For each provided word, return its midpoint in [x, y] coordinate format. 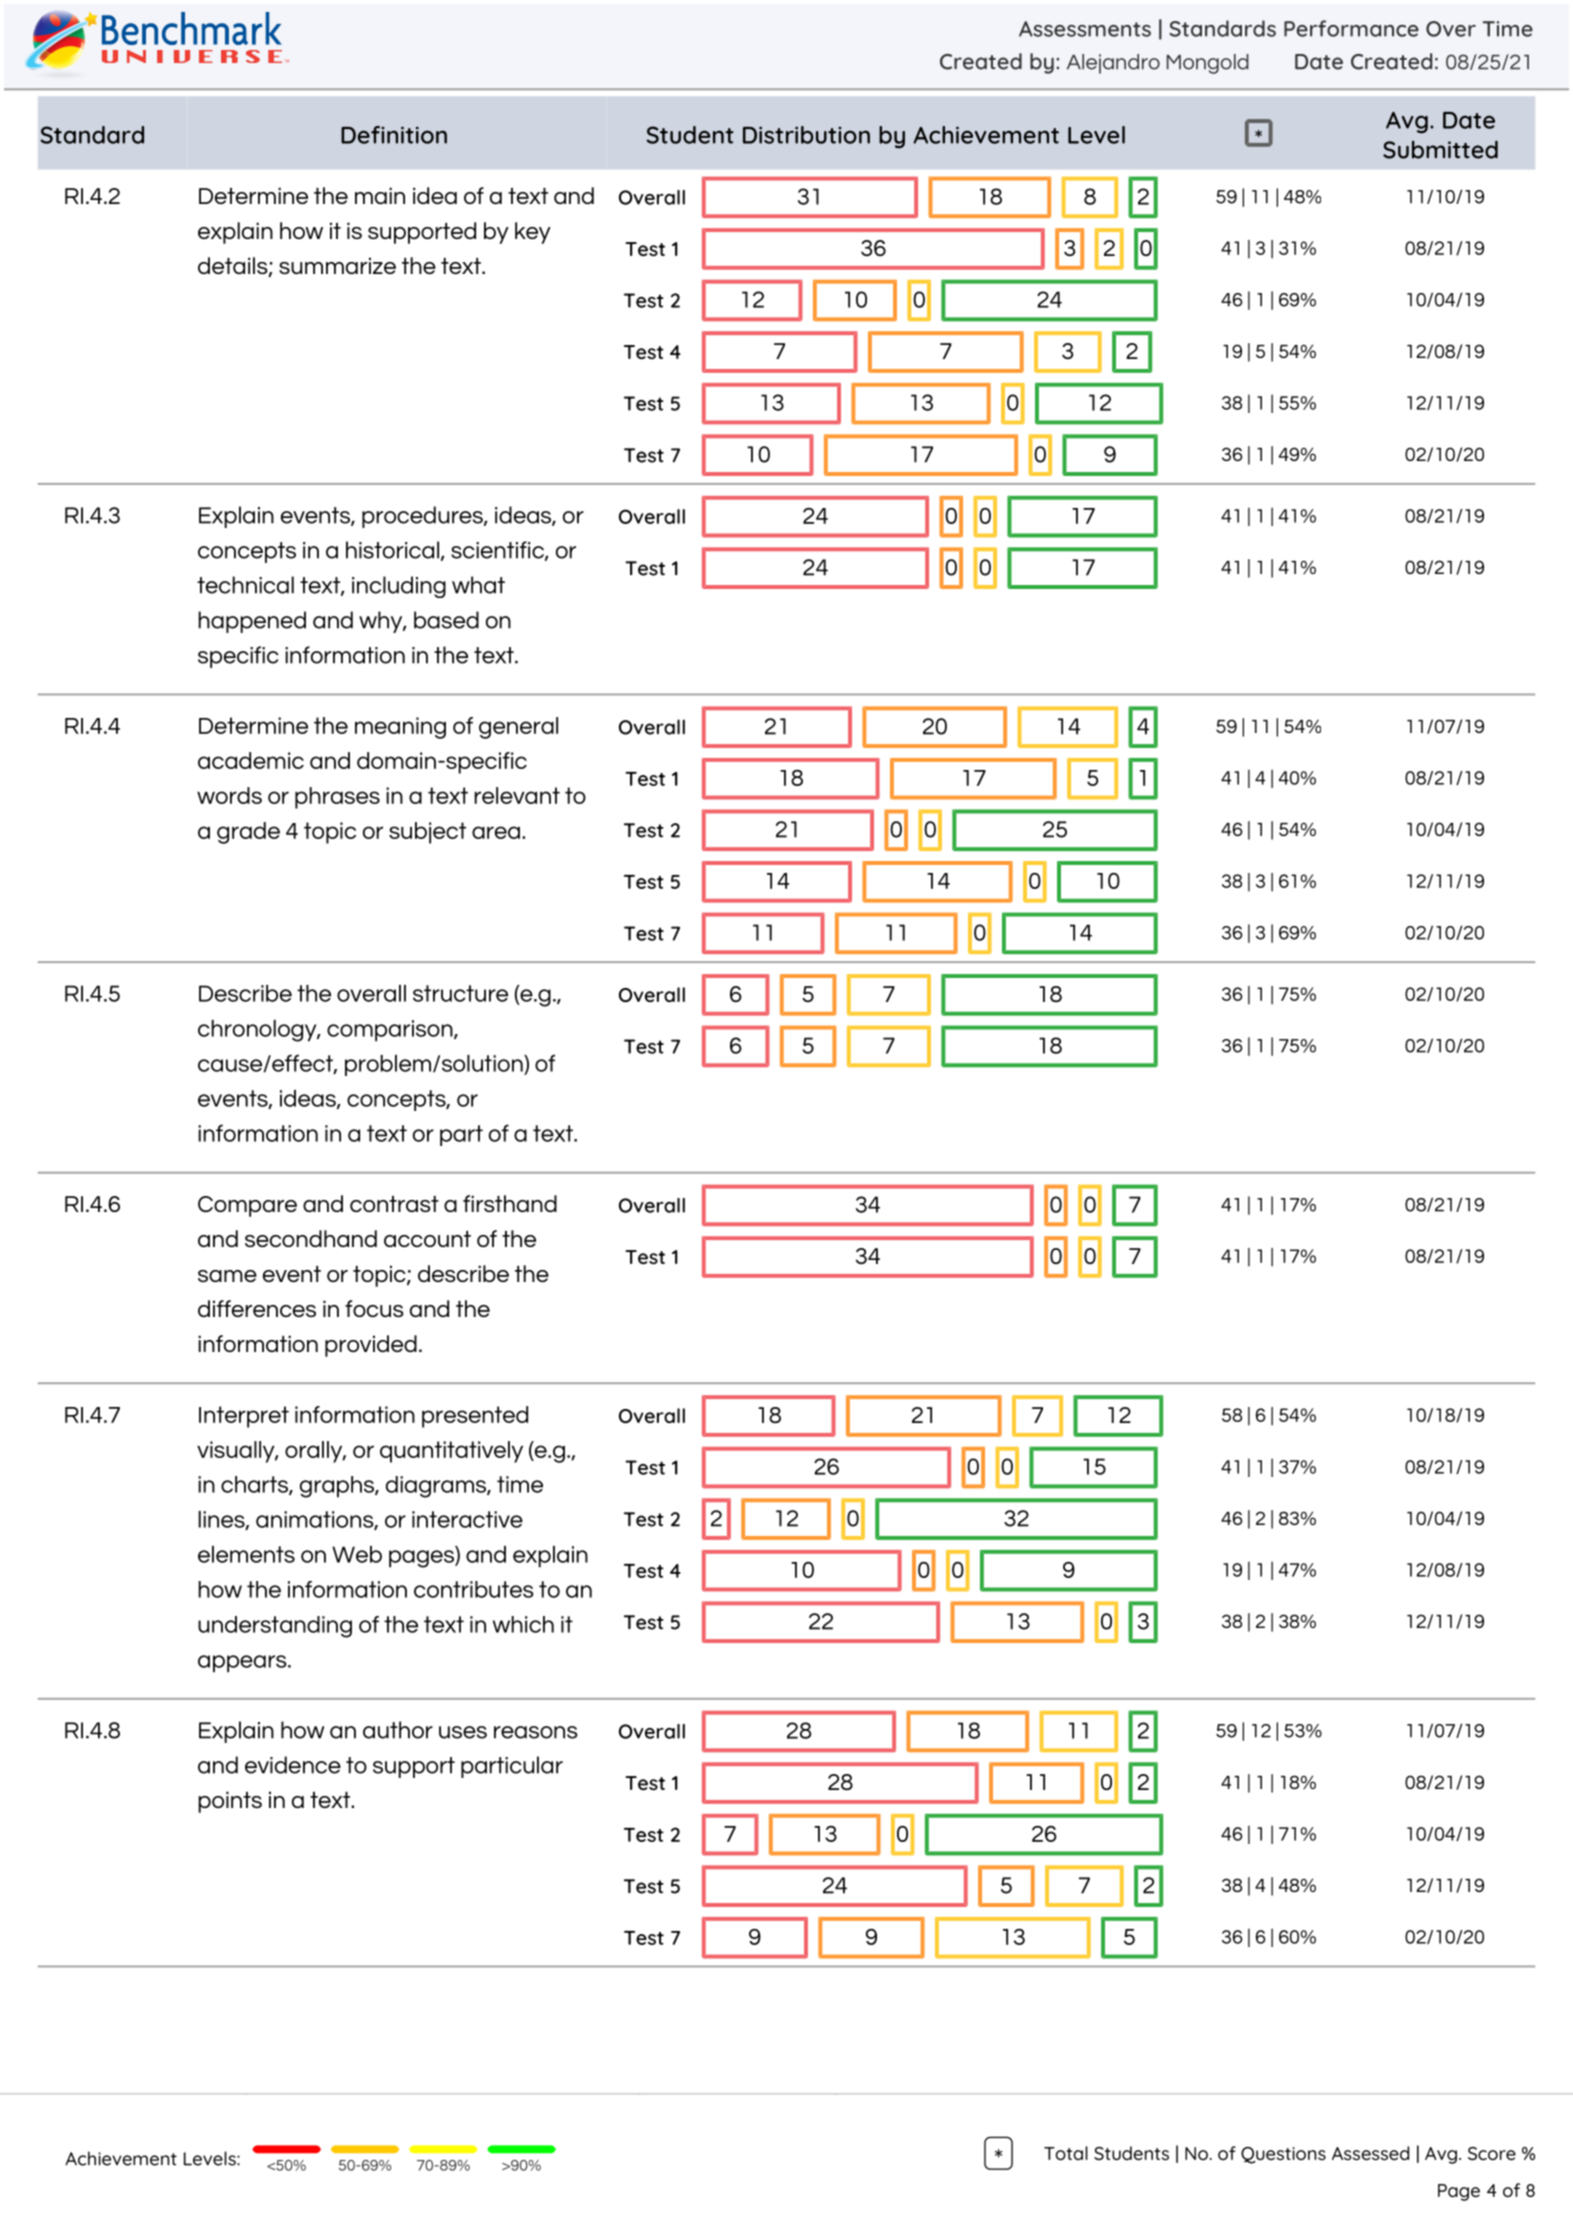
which [523, 1624]
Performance [1351, 28]
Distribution [806, 135]
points [230, 1802]
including [399, 587]
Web [357, 1554]
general [518, 728]
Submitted [1440, 149]
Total [1066, 2153]
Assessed [1370, 2153]
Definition [394, 135]
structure [460, 993]
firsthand [510, 1203]
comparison [391, 1031]
